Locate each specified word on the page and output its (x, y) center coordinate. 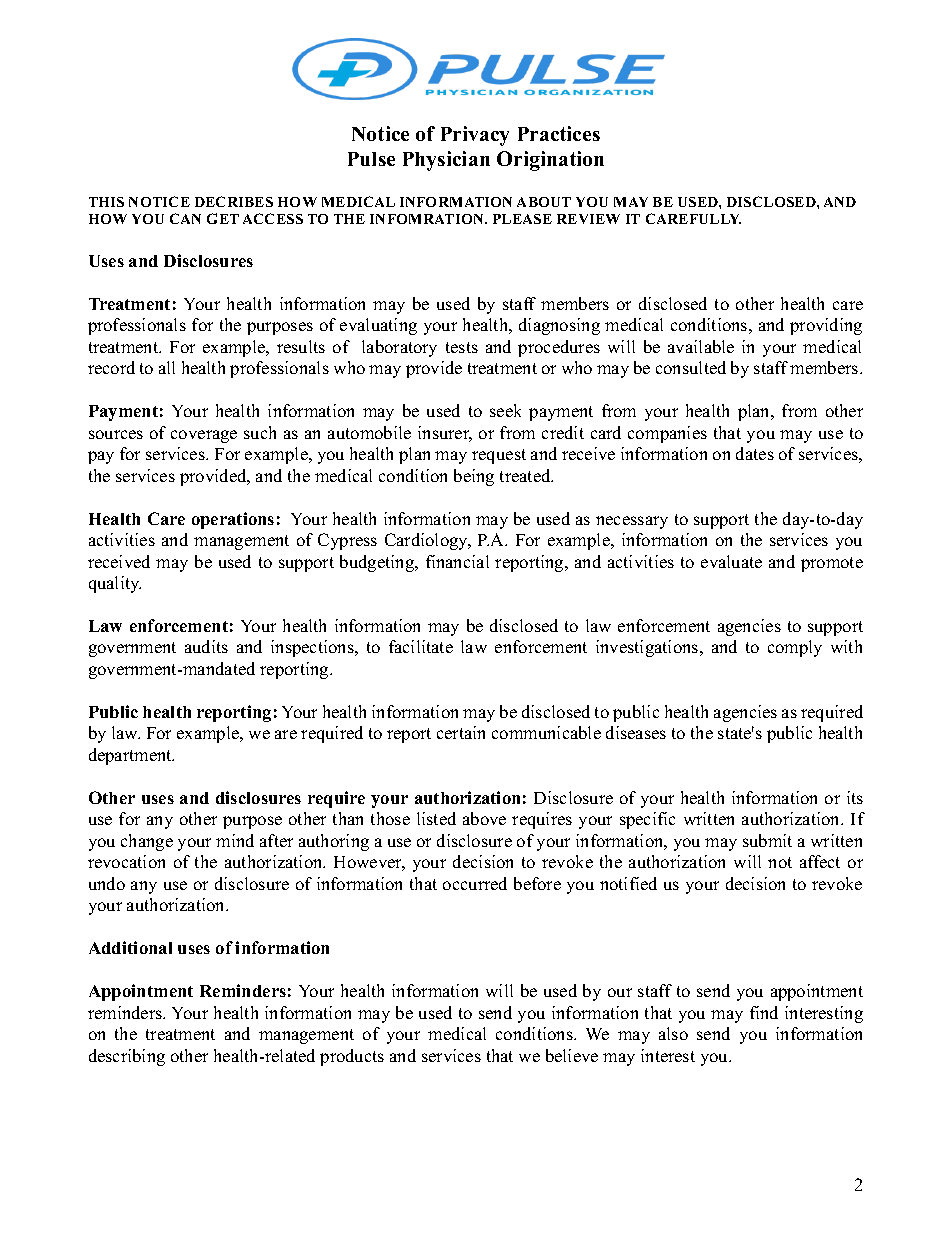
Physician (446, 161)
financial (457, 561)
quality (115, 584)
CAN (185, 218)
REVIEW (588, 219)
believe (572, 1055)
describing (127, 1057)
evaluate (731, 561)
